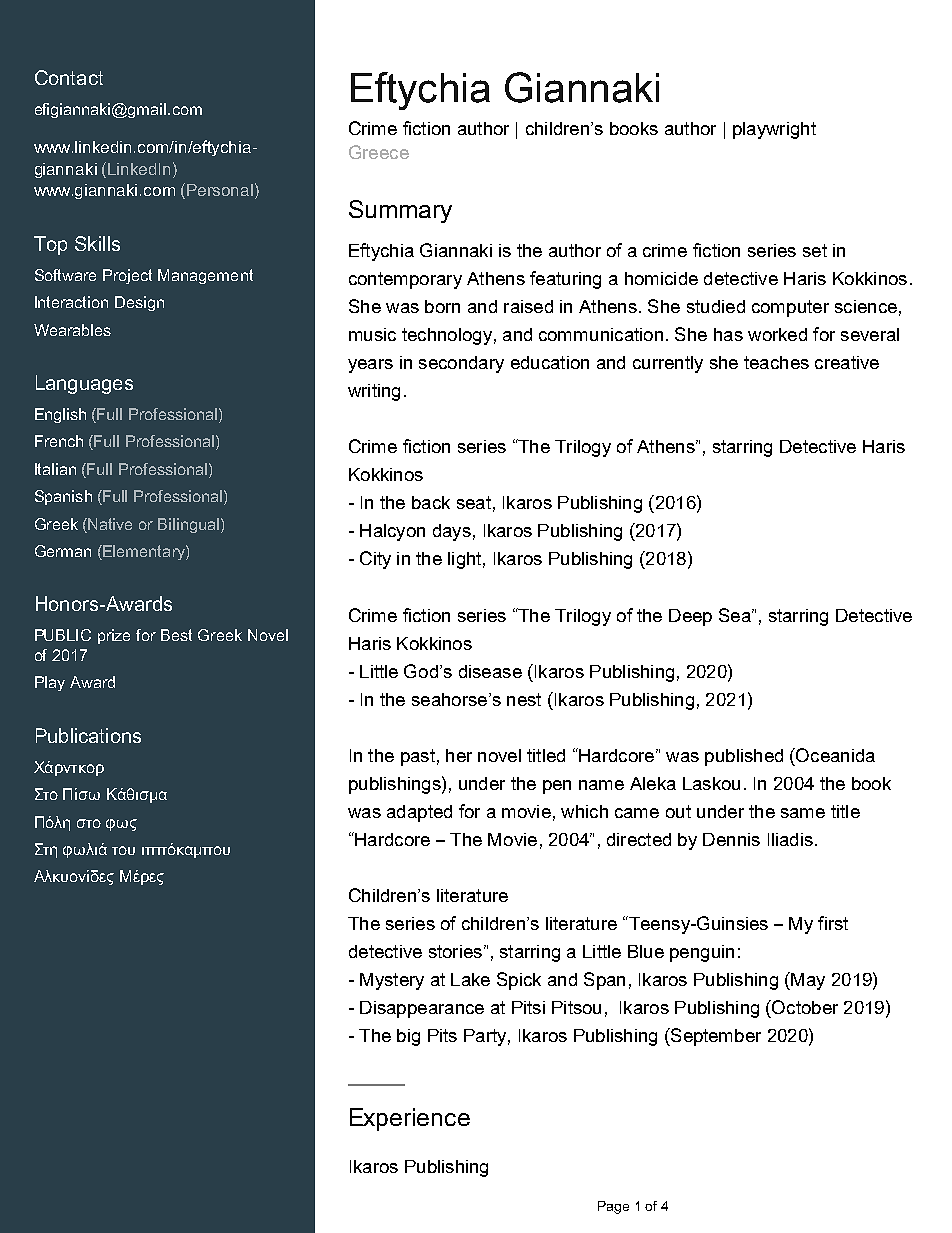 The image size is (952, 1233). Describe the element at coordinates (474, 502) in the screenshot. I see `seat` at that location.
